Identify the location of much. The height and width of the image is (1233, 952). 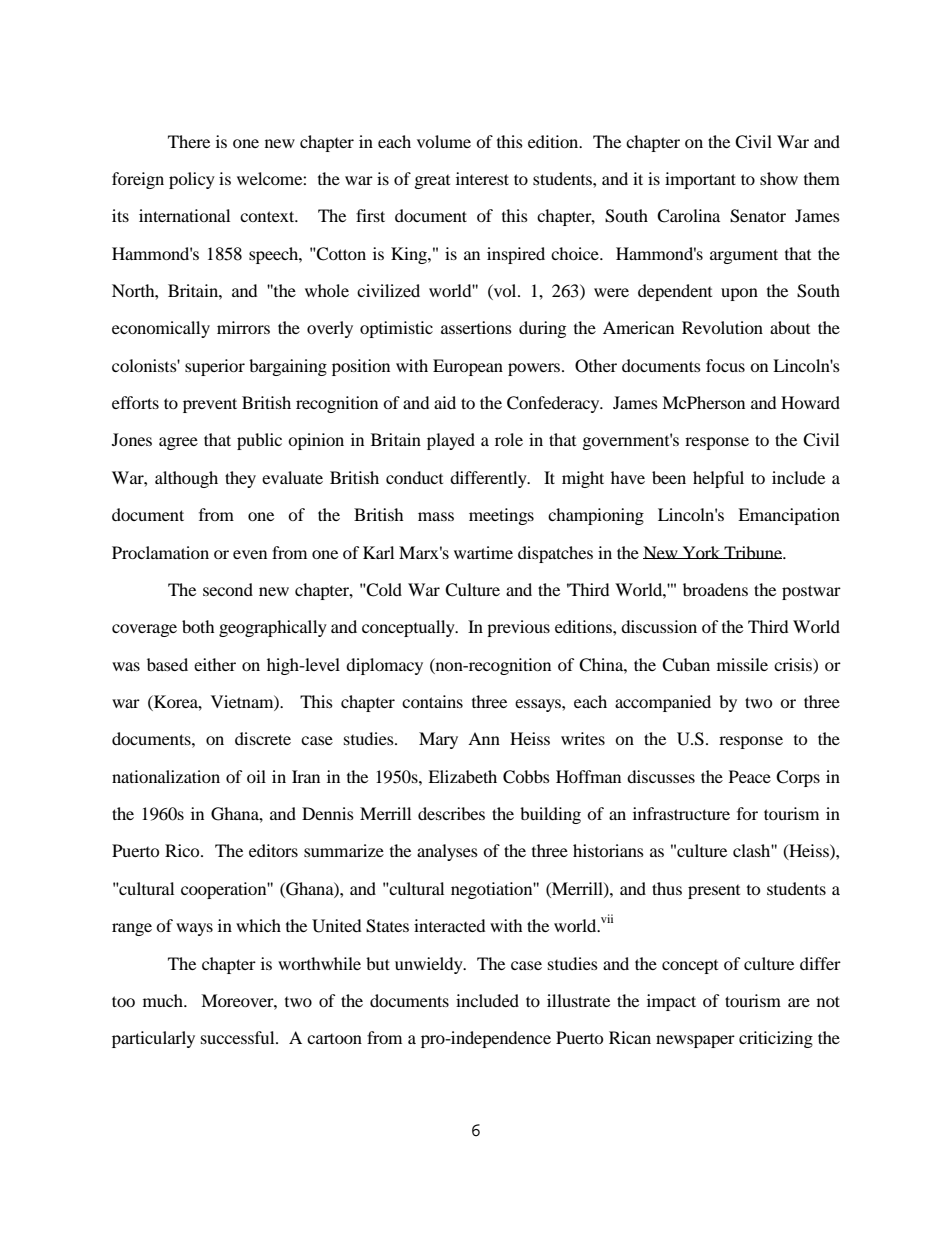
(164, 1000).
